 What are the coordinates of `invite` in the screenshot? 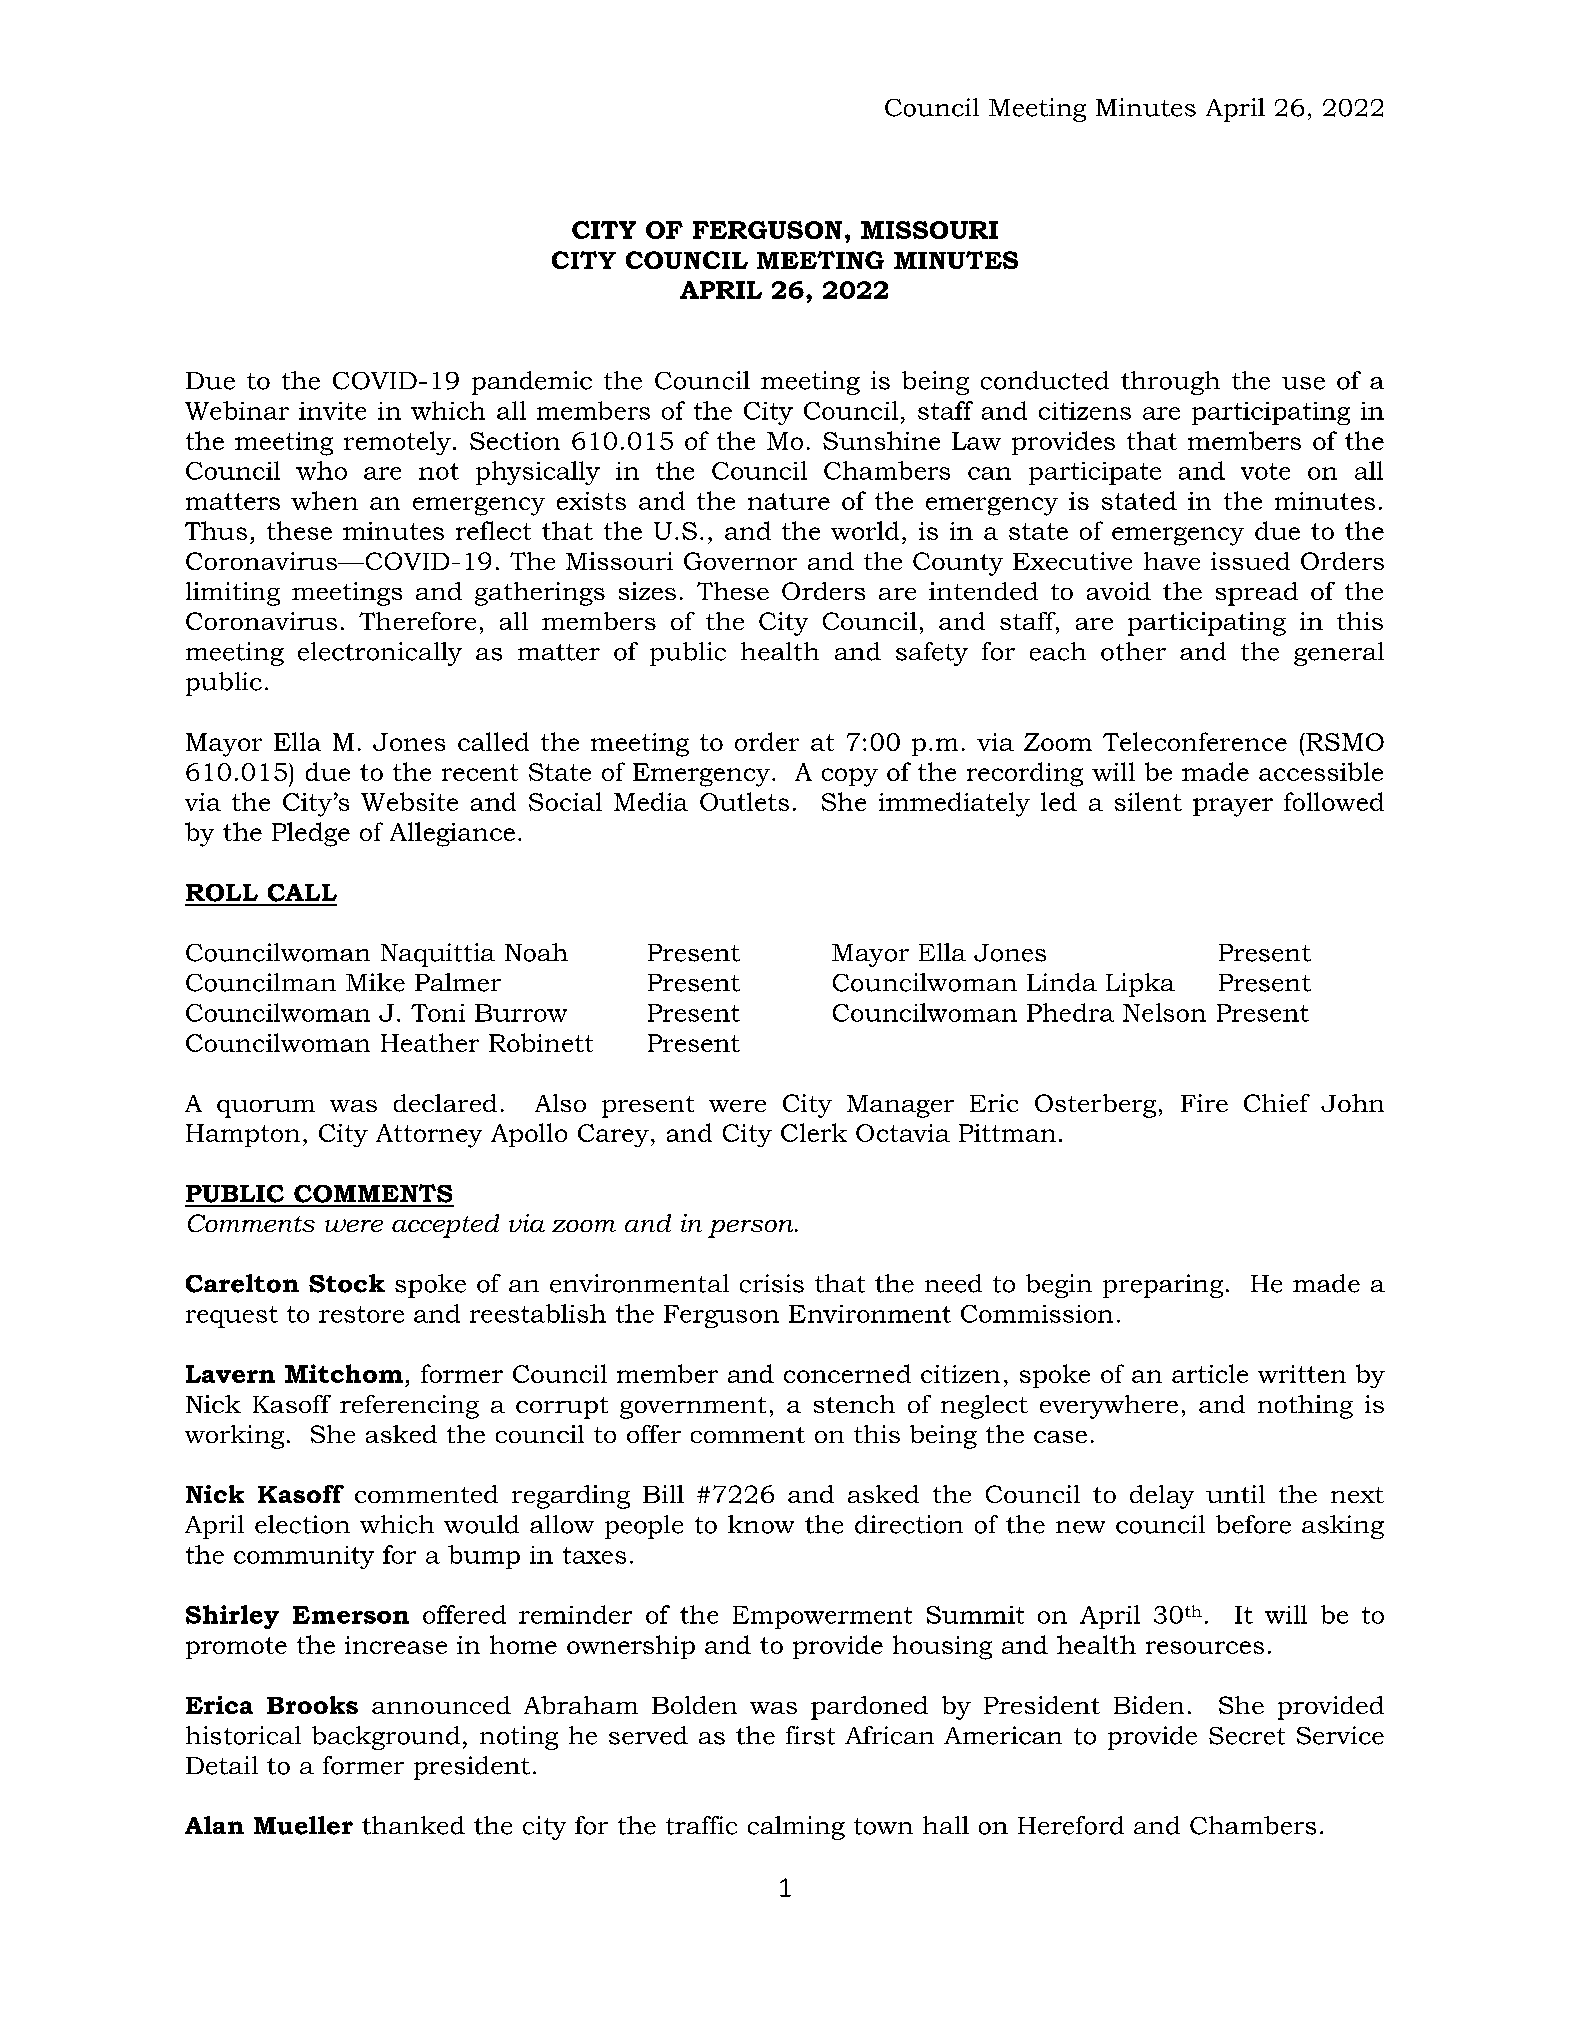 It's located at (332, 411).
